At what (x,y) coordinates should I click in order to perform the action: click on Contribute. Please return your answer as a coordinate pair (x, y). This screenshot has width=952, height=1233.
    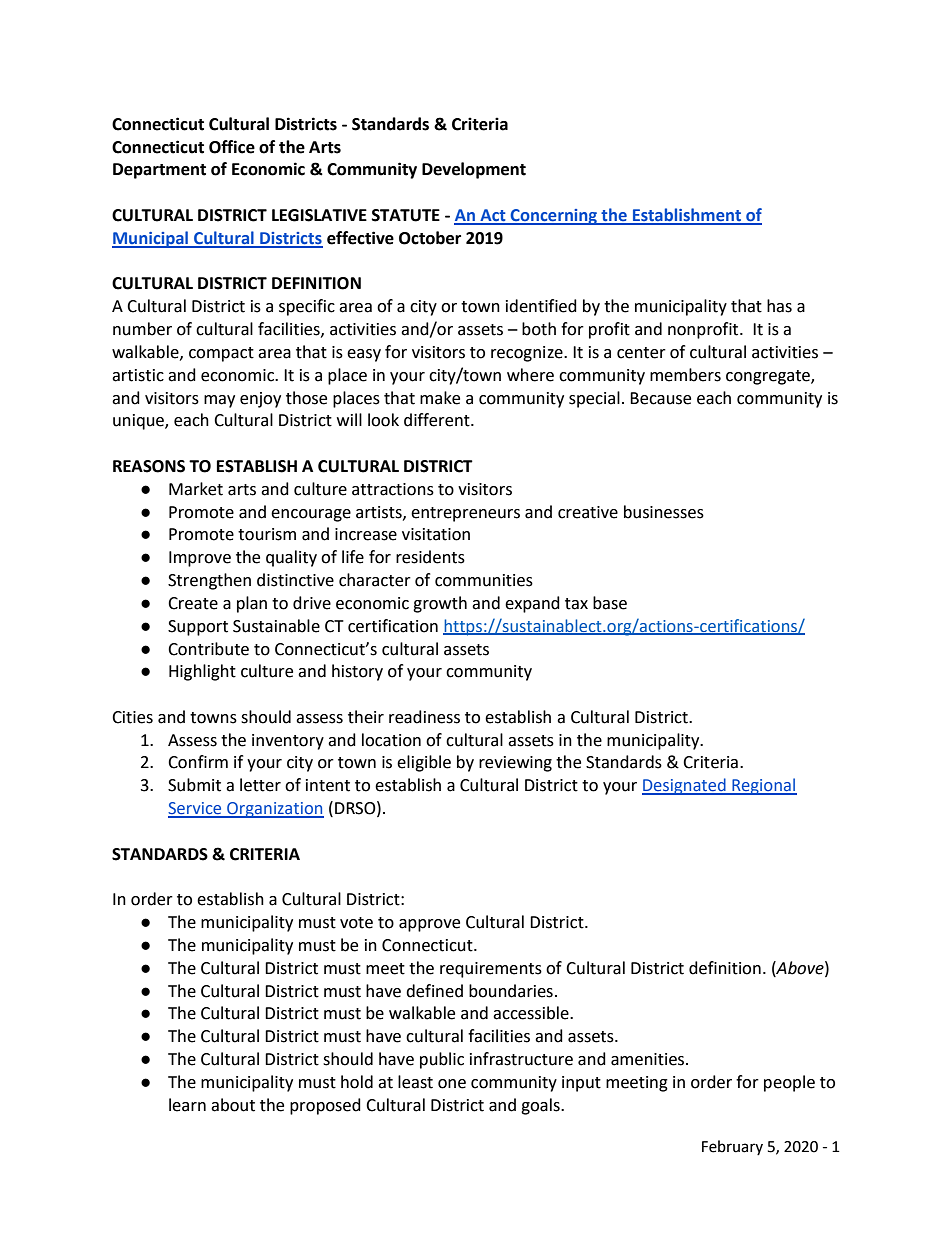
    Looking at the image, I should click on (208, 649).
